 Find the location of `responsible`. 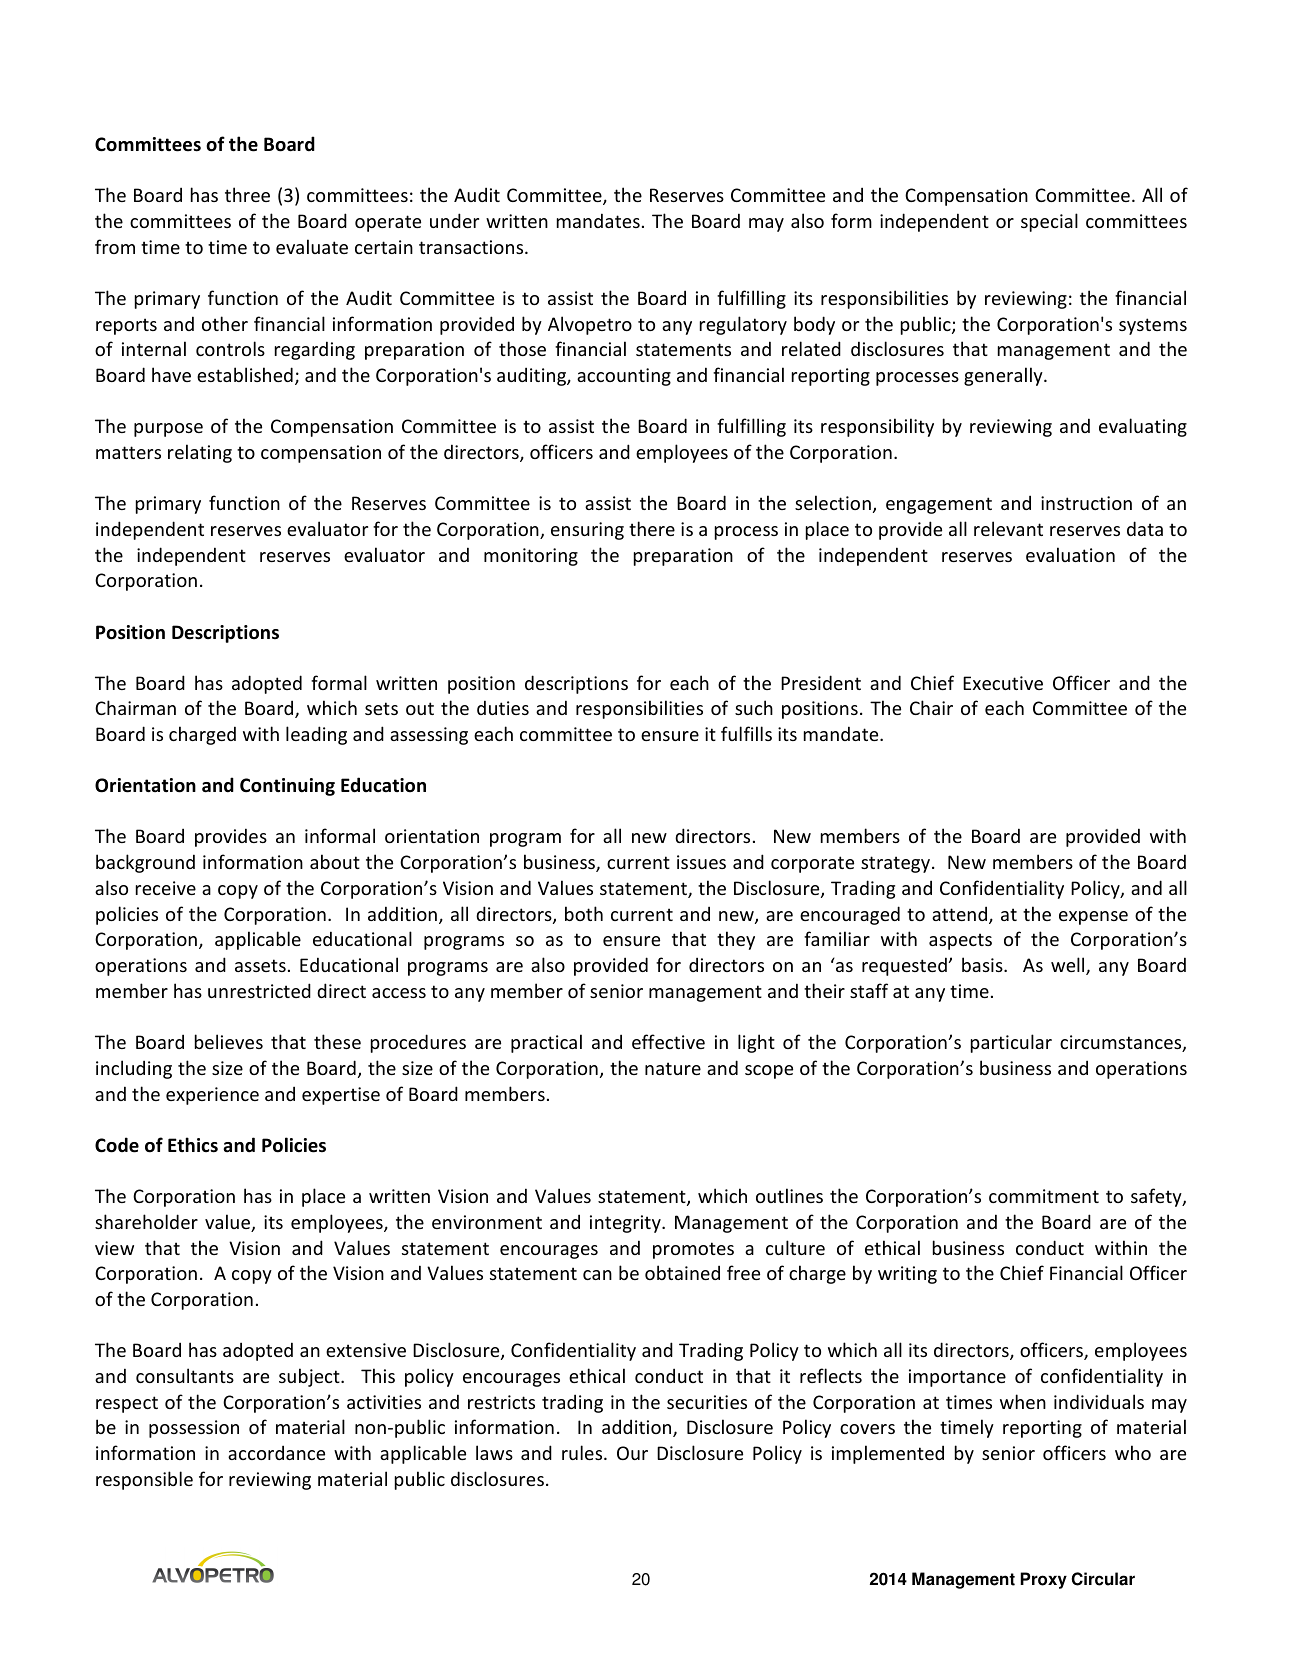

responsible is located at coordinates (144, 1480).
